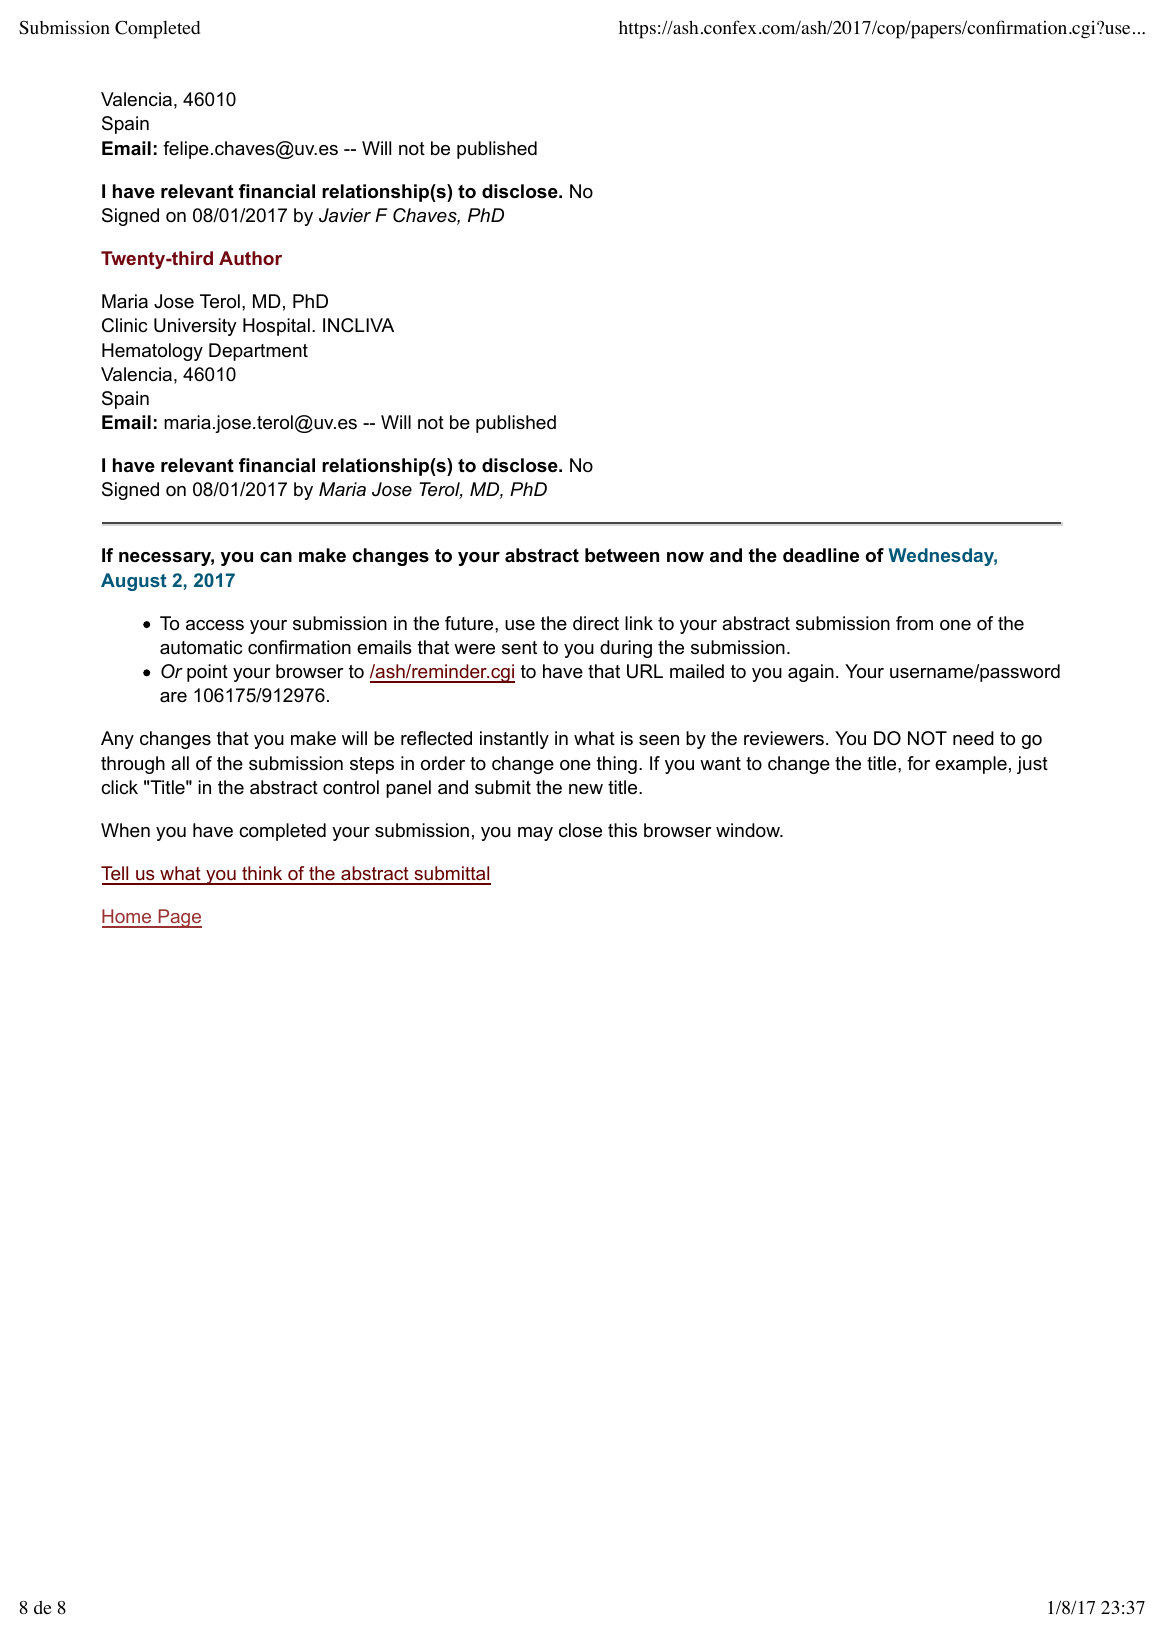 The height and width of the page is (1648, 1165). Describe the element at coordinates (276, 327) in the page. I see `Hospital` at that location.
